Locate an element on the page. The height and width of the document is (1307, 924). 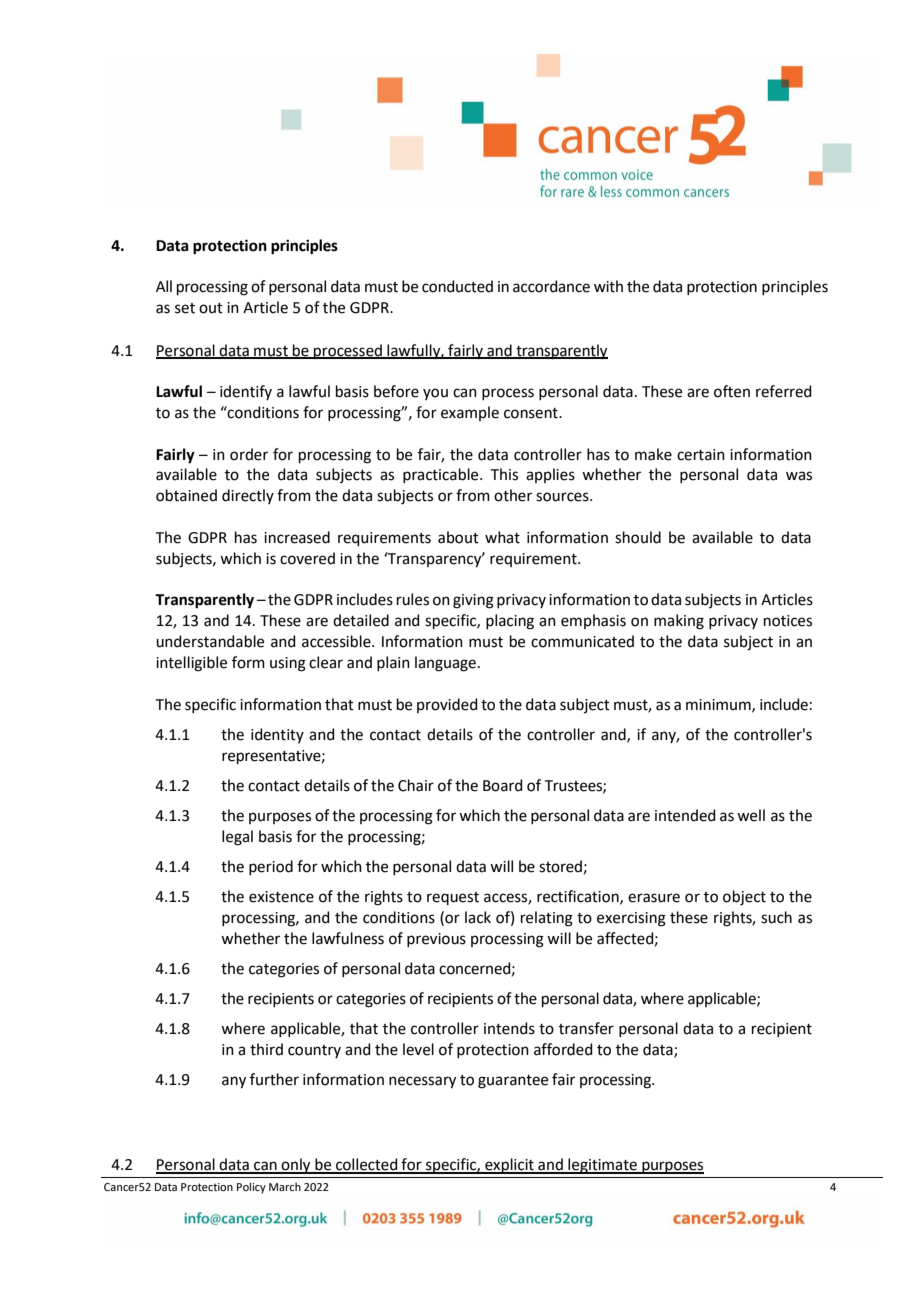
set is located at coordinates (185, 308).
